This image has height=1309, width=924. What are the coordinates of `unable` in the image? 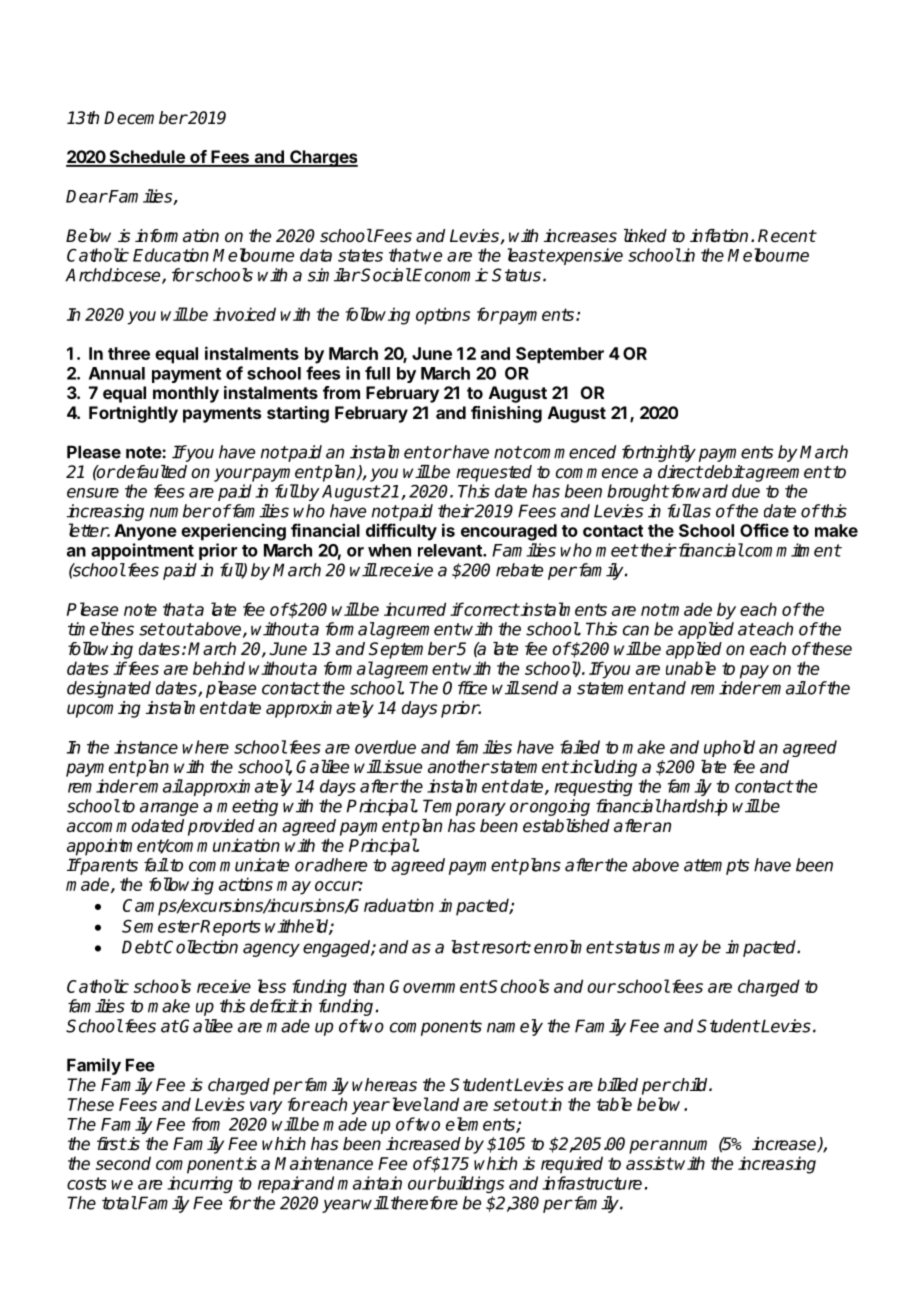 It's located at (691, 668).
